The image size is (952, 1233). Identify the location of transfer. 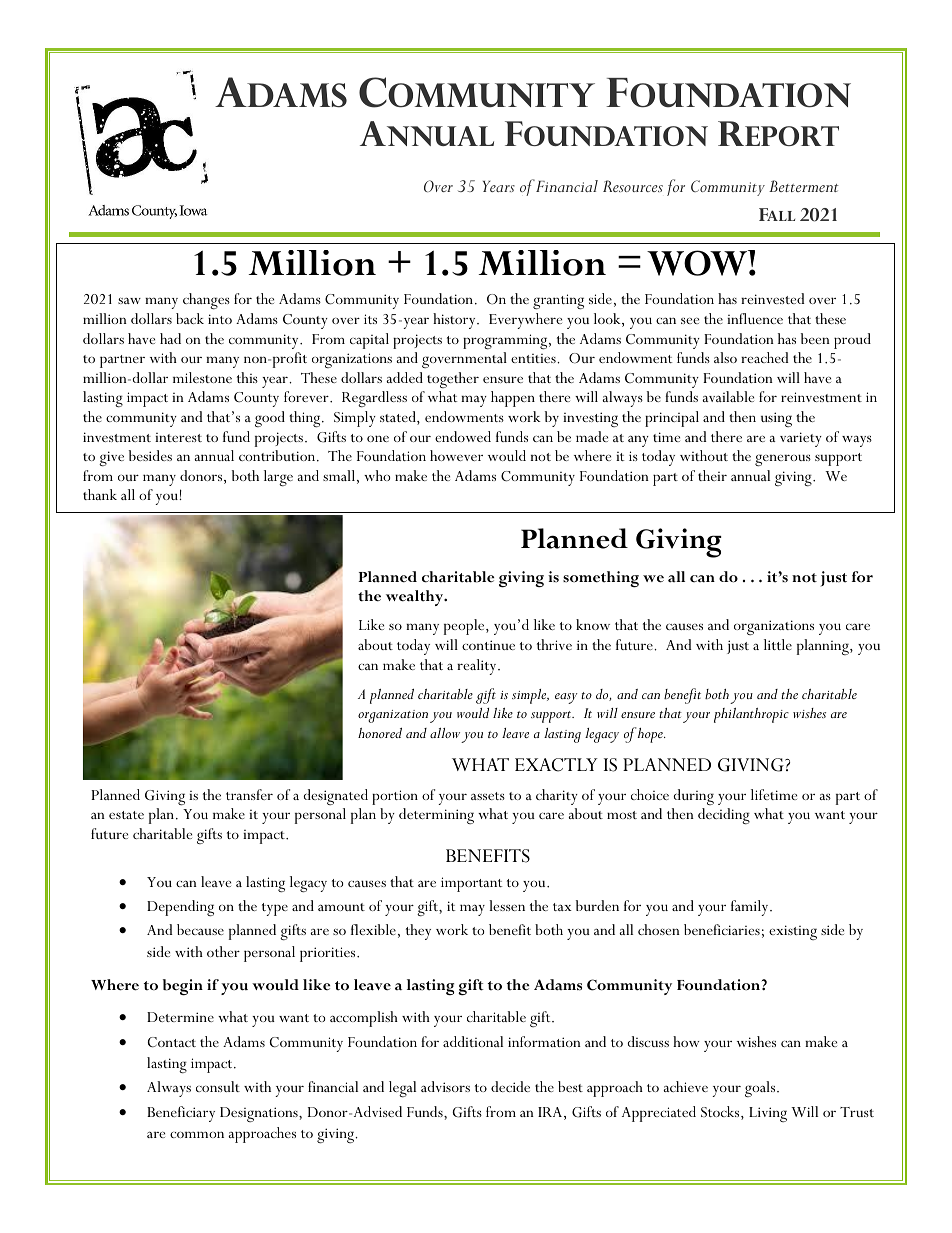
(249, 794).
